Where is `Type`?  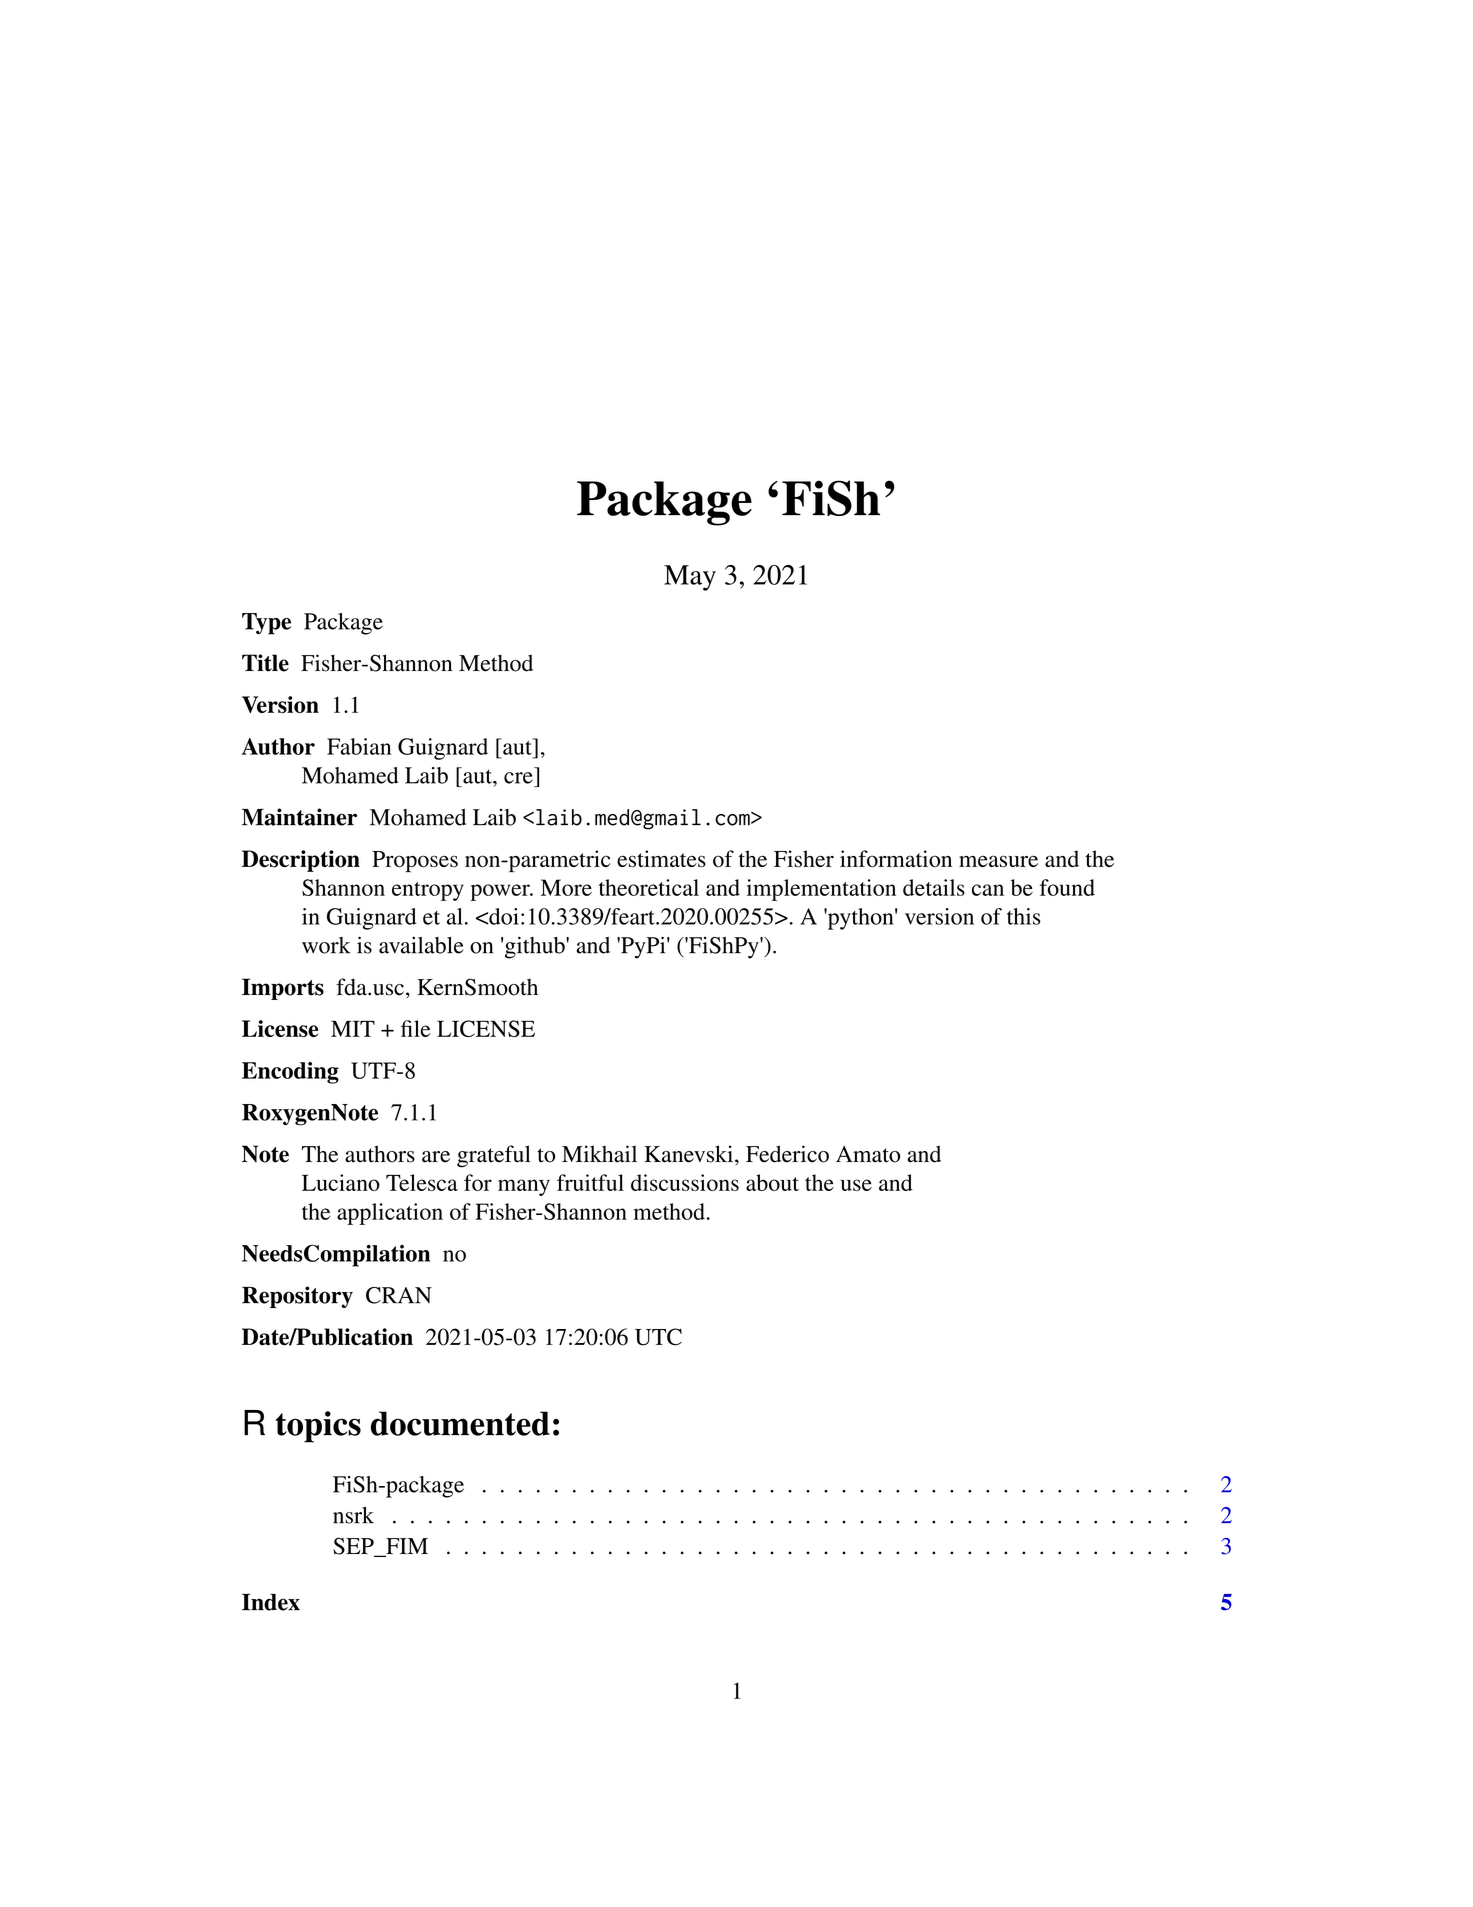
Type is located at coordinates (266, 624).
